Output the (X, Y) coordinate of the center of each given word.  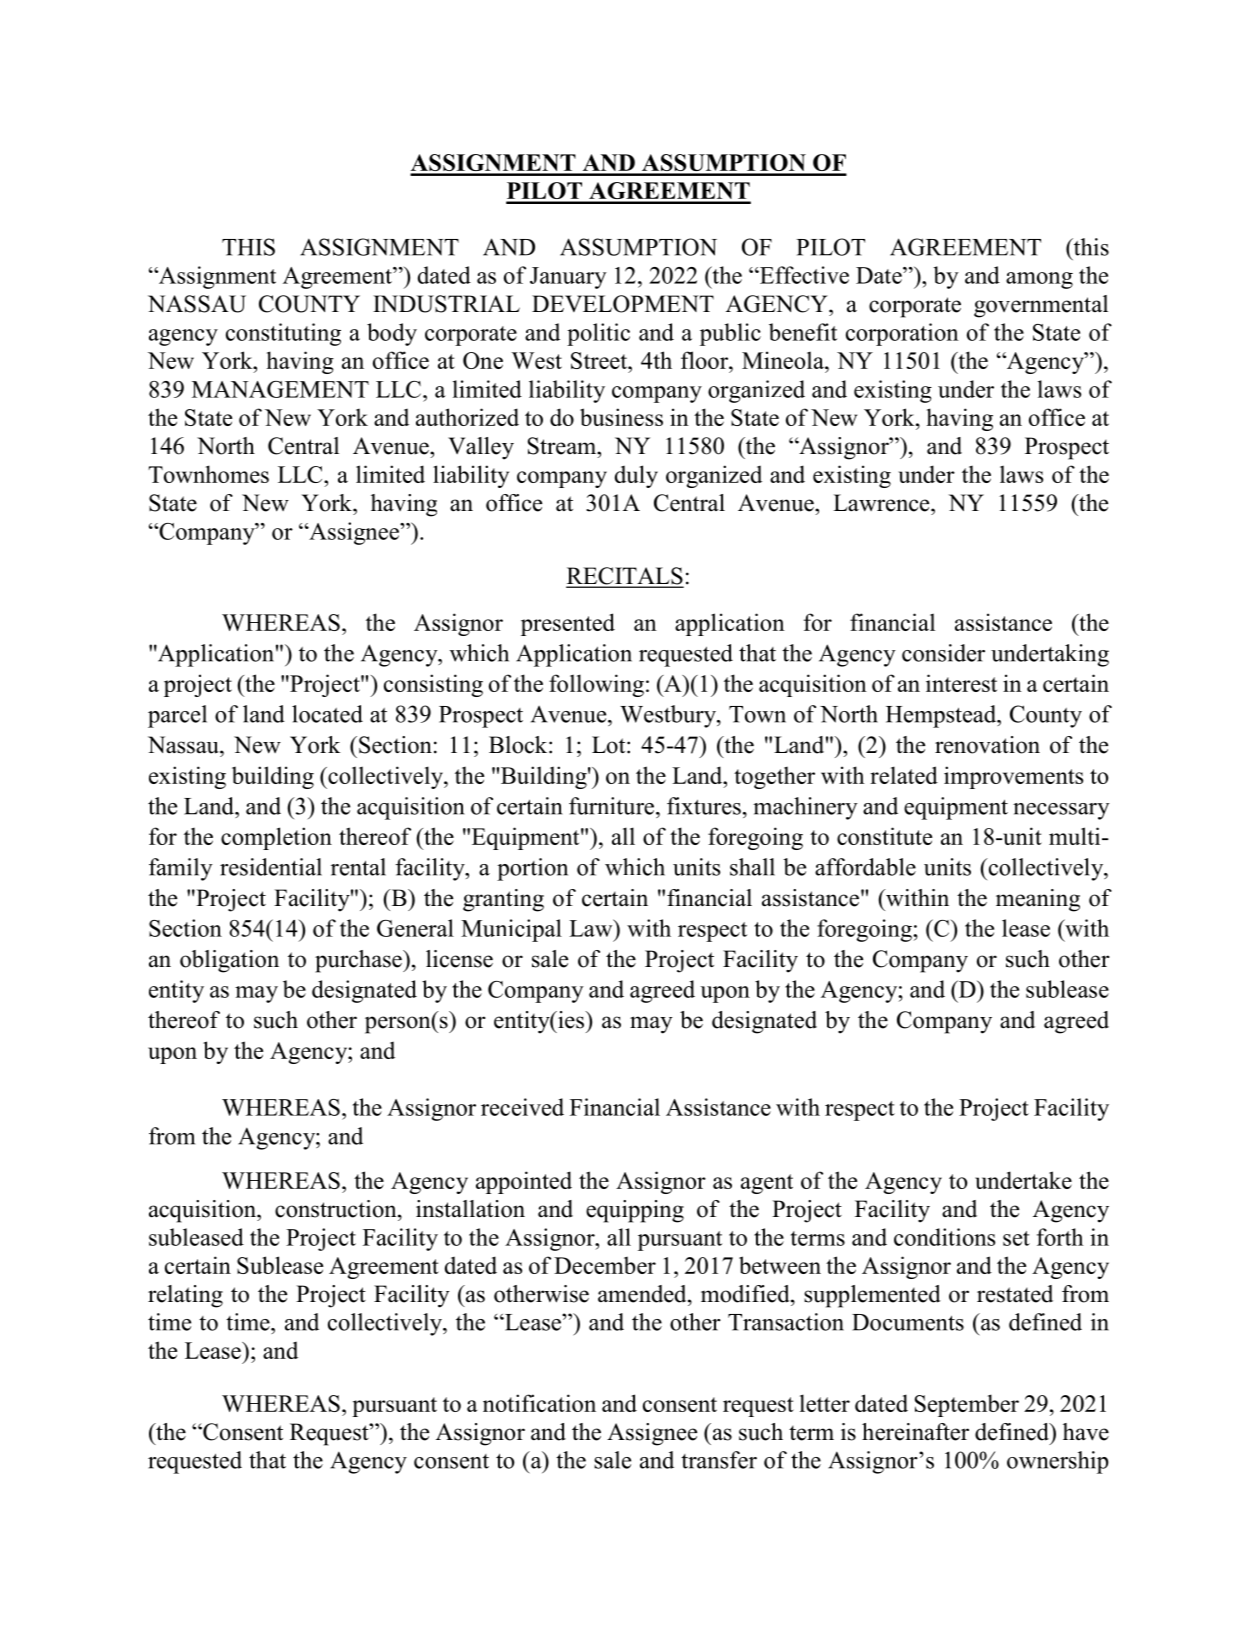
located (327, 714)
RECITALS (625, 577)
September (967, 1405)
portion (532, 869)
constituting (283, 334)
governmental (1041, 306)
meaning (1038, 900)
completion (276, 838)
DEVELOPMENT (623, 304)
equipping (635, 1211)
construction (337, 1209)
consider (943, 653)
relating (185, 1296)
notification (539, 1403)
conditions (944, 1237)
